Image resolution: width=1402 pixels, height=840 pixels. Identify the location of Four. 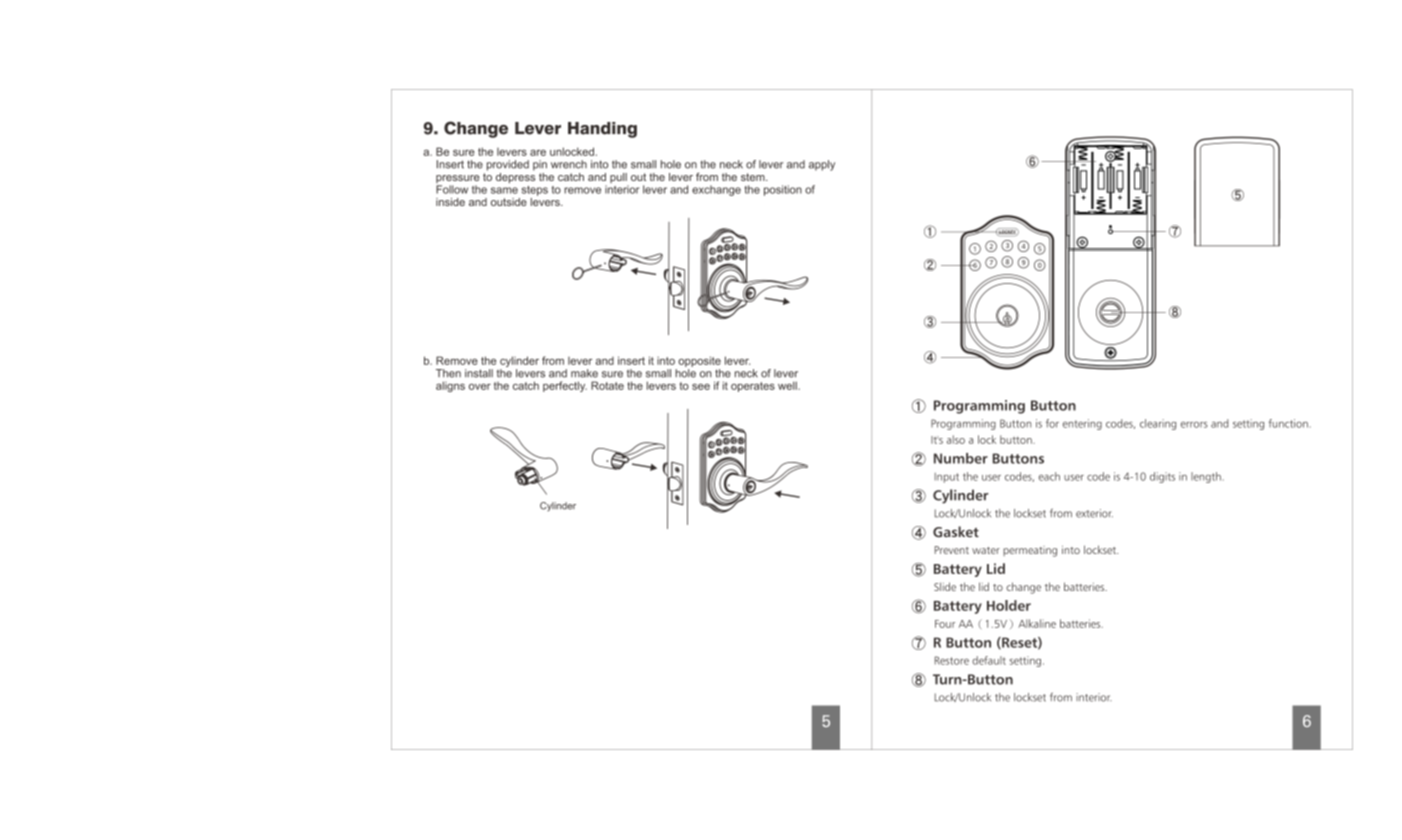
(945, 624).
